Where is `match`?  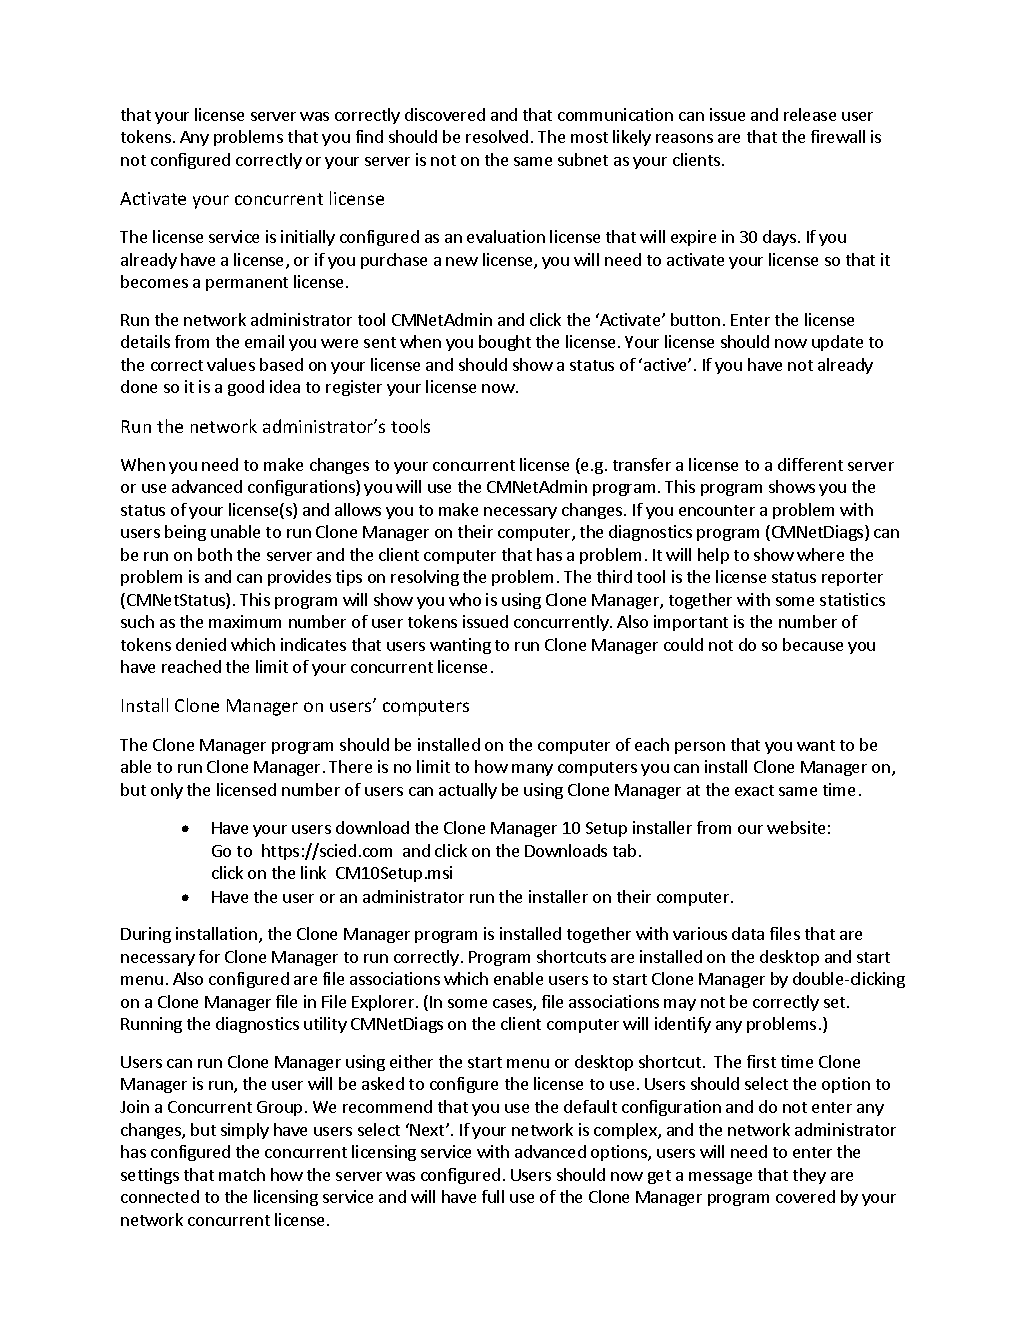
match is located at coordinates (242, 1174).
